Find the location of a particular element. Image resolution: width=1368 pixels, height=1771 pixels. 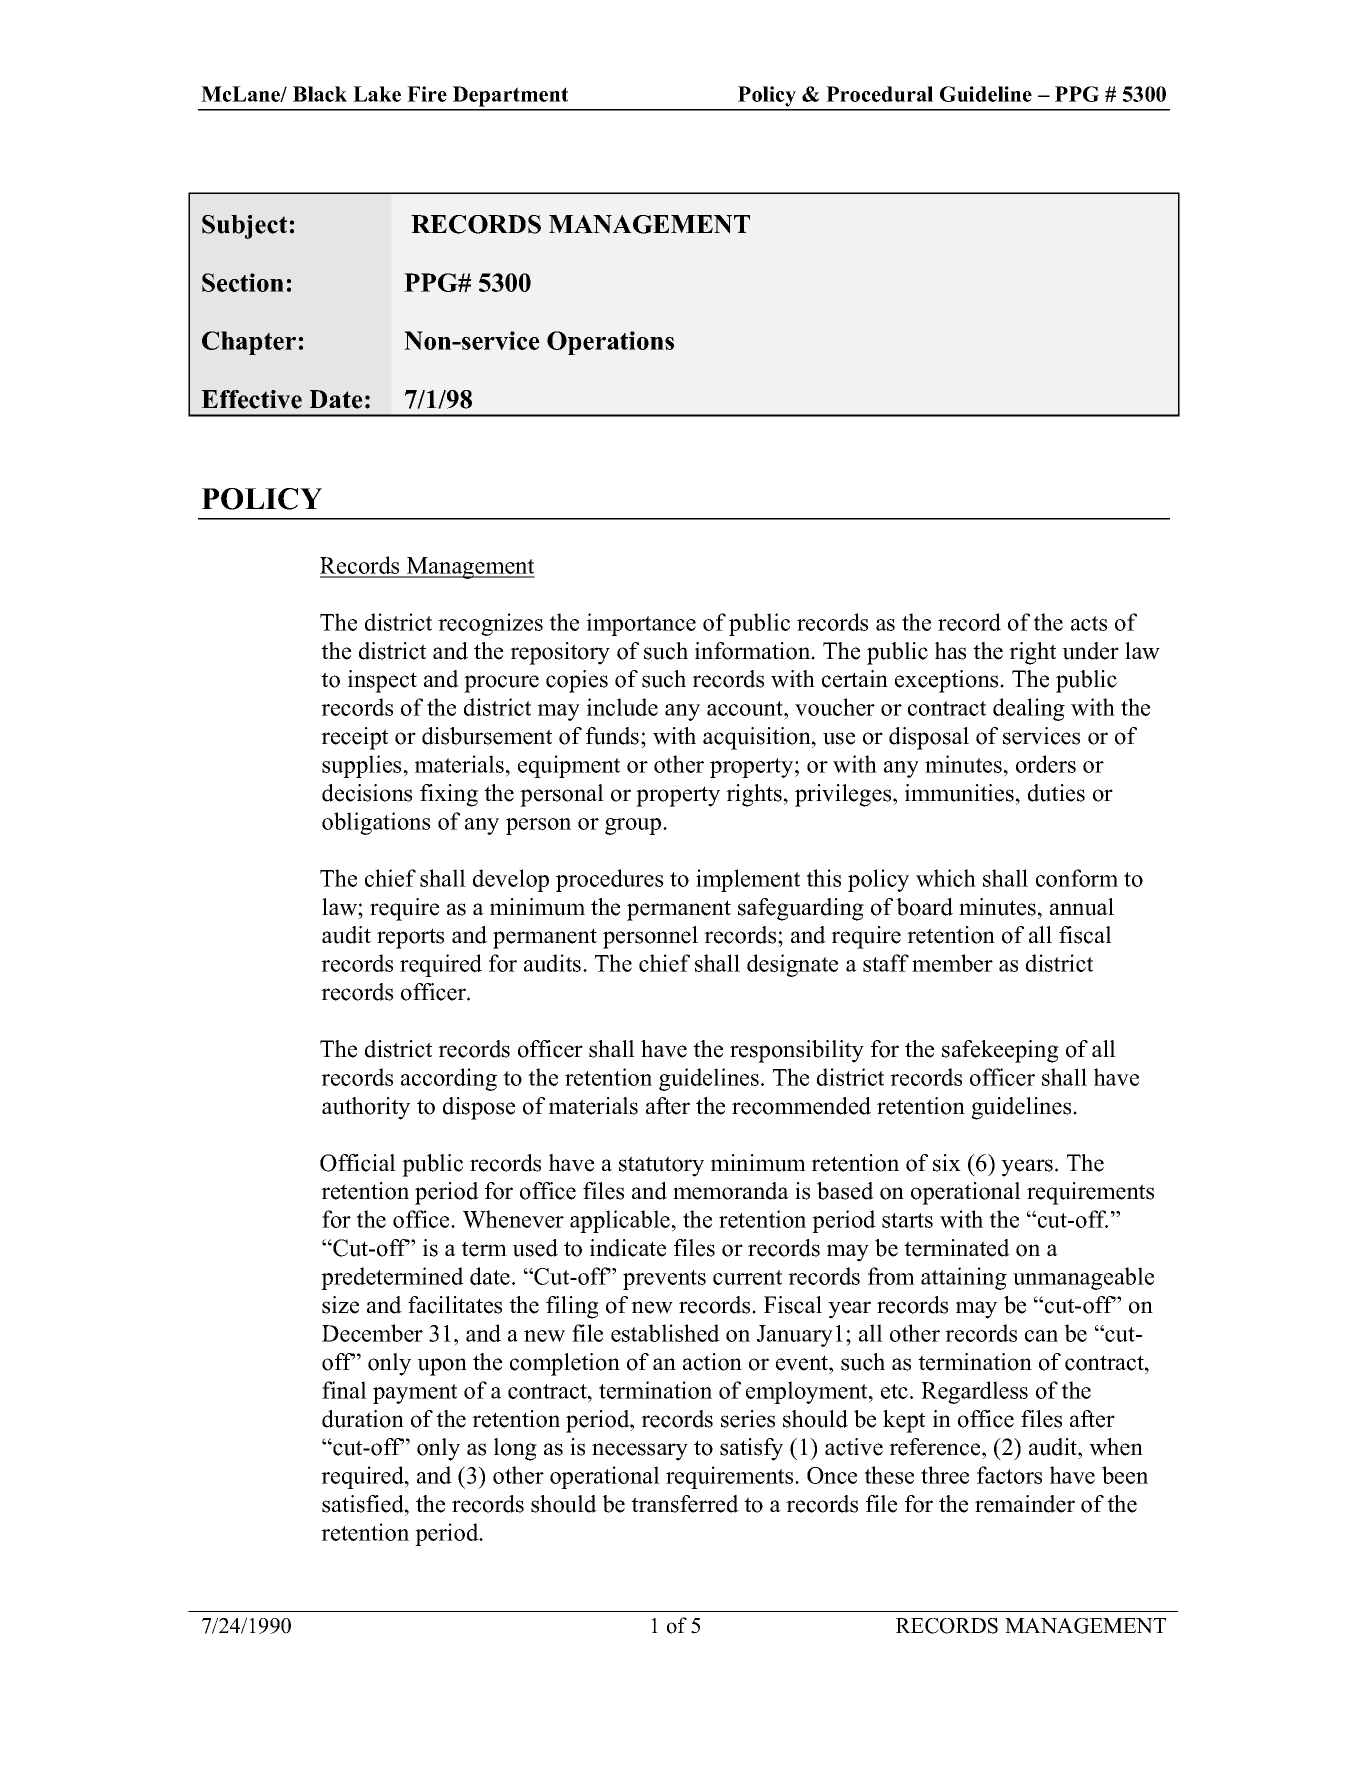

Procedural is located at coordinates (879, 94).
